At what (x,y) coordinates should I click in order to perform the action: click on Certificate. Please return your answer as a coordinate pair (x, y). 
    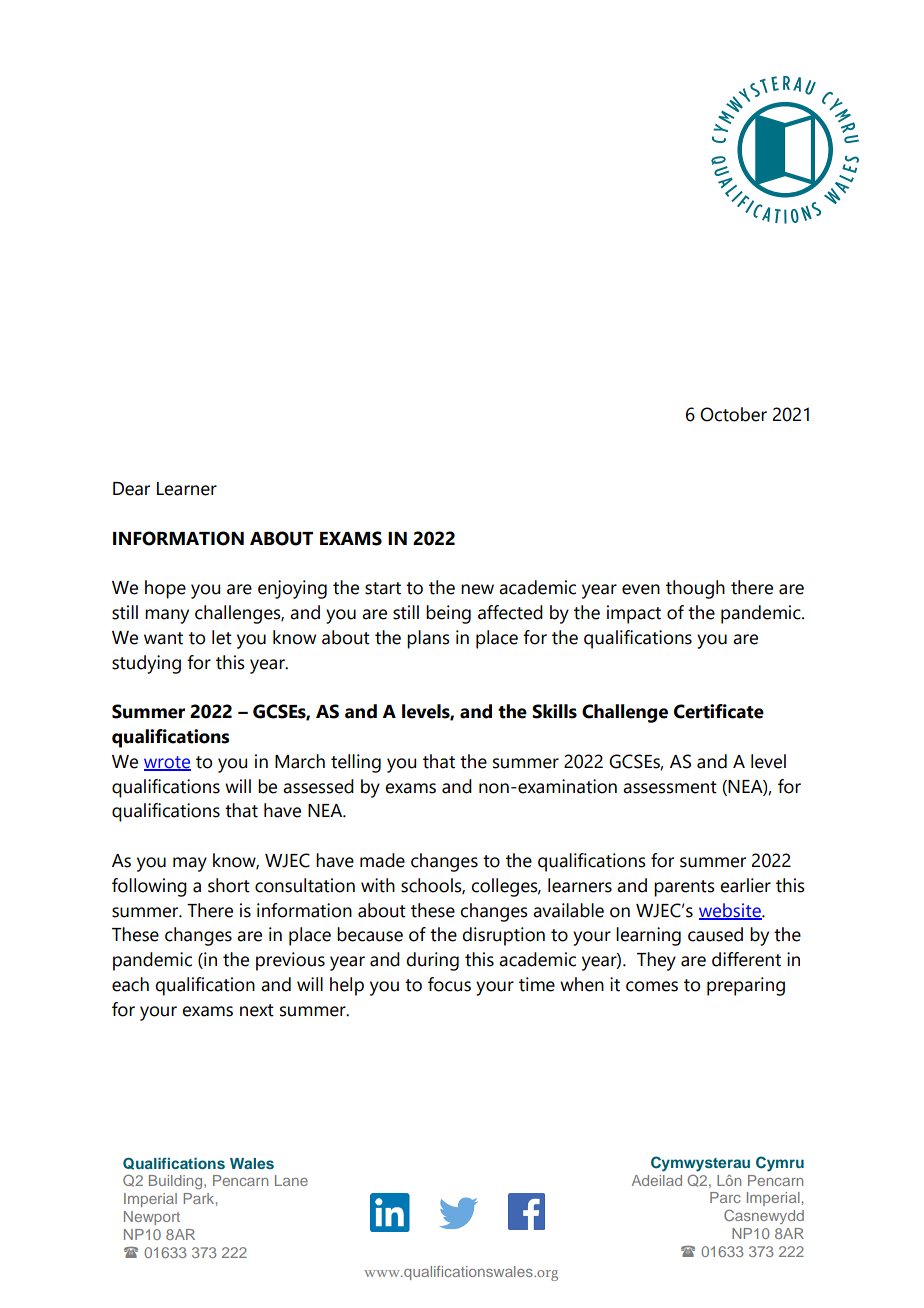
    Looking at the image, I should click on (719, 711).
